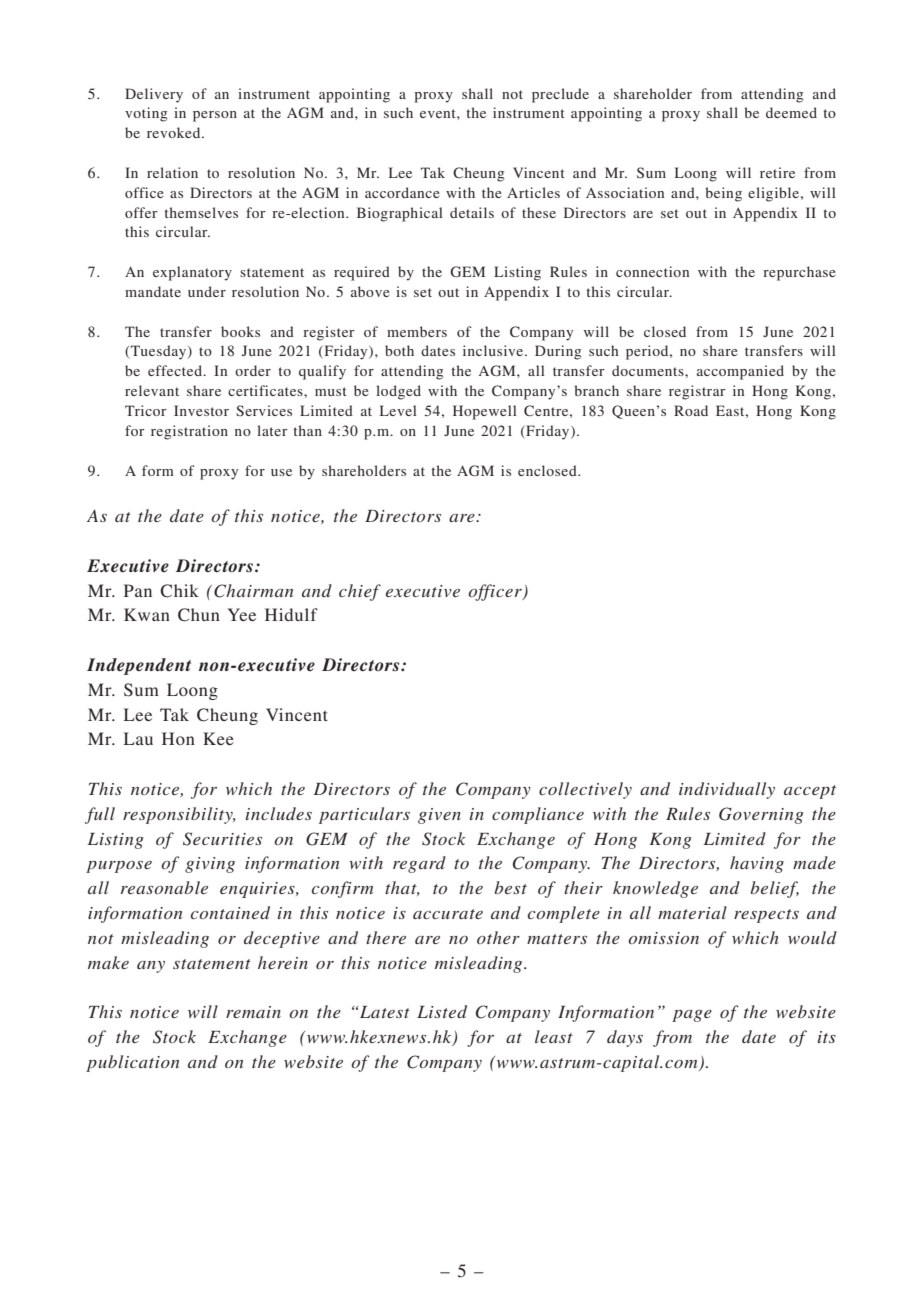  Describe the element at coordinates (439, 113) in the image. I see `event` at that location.
